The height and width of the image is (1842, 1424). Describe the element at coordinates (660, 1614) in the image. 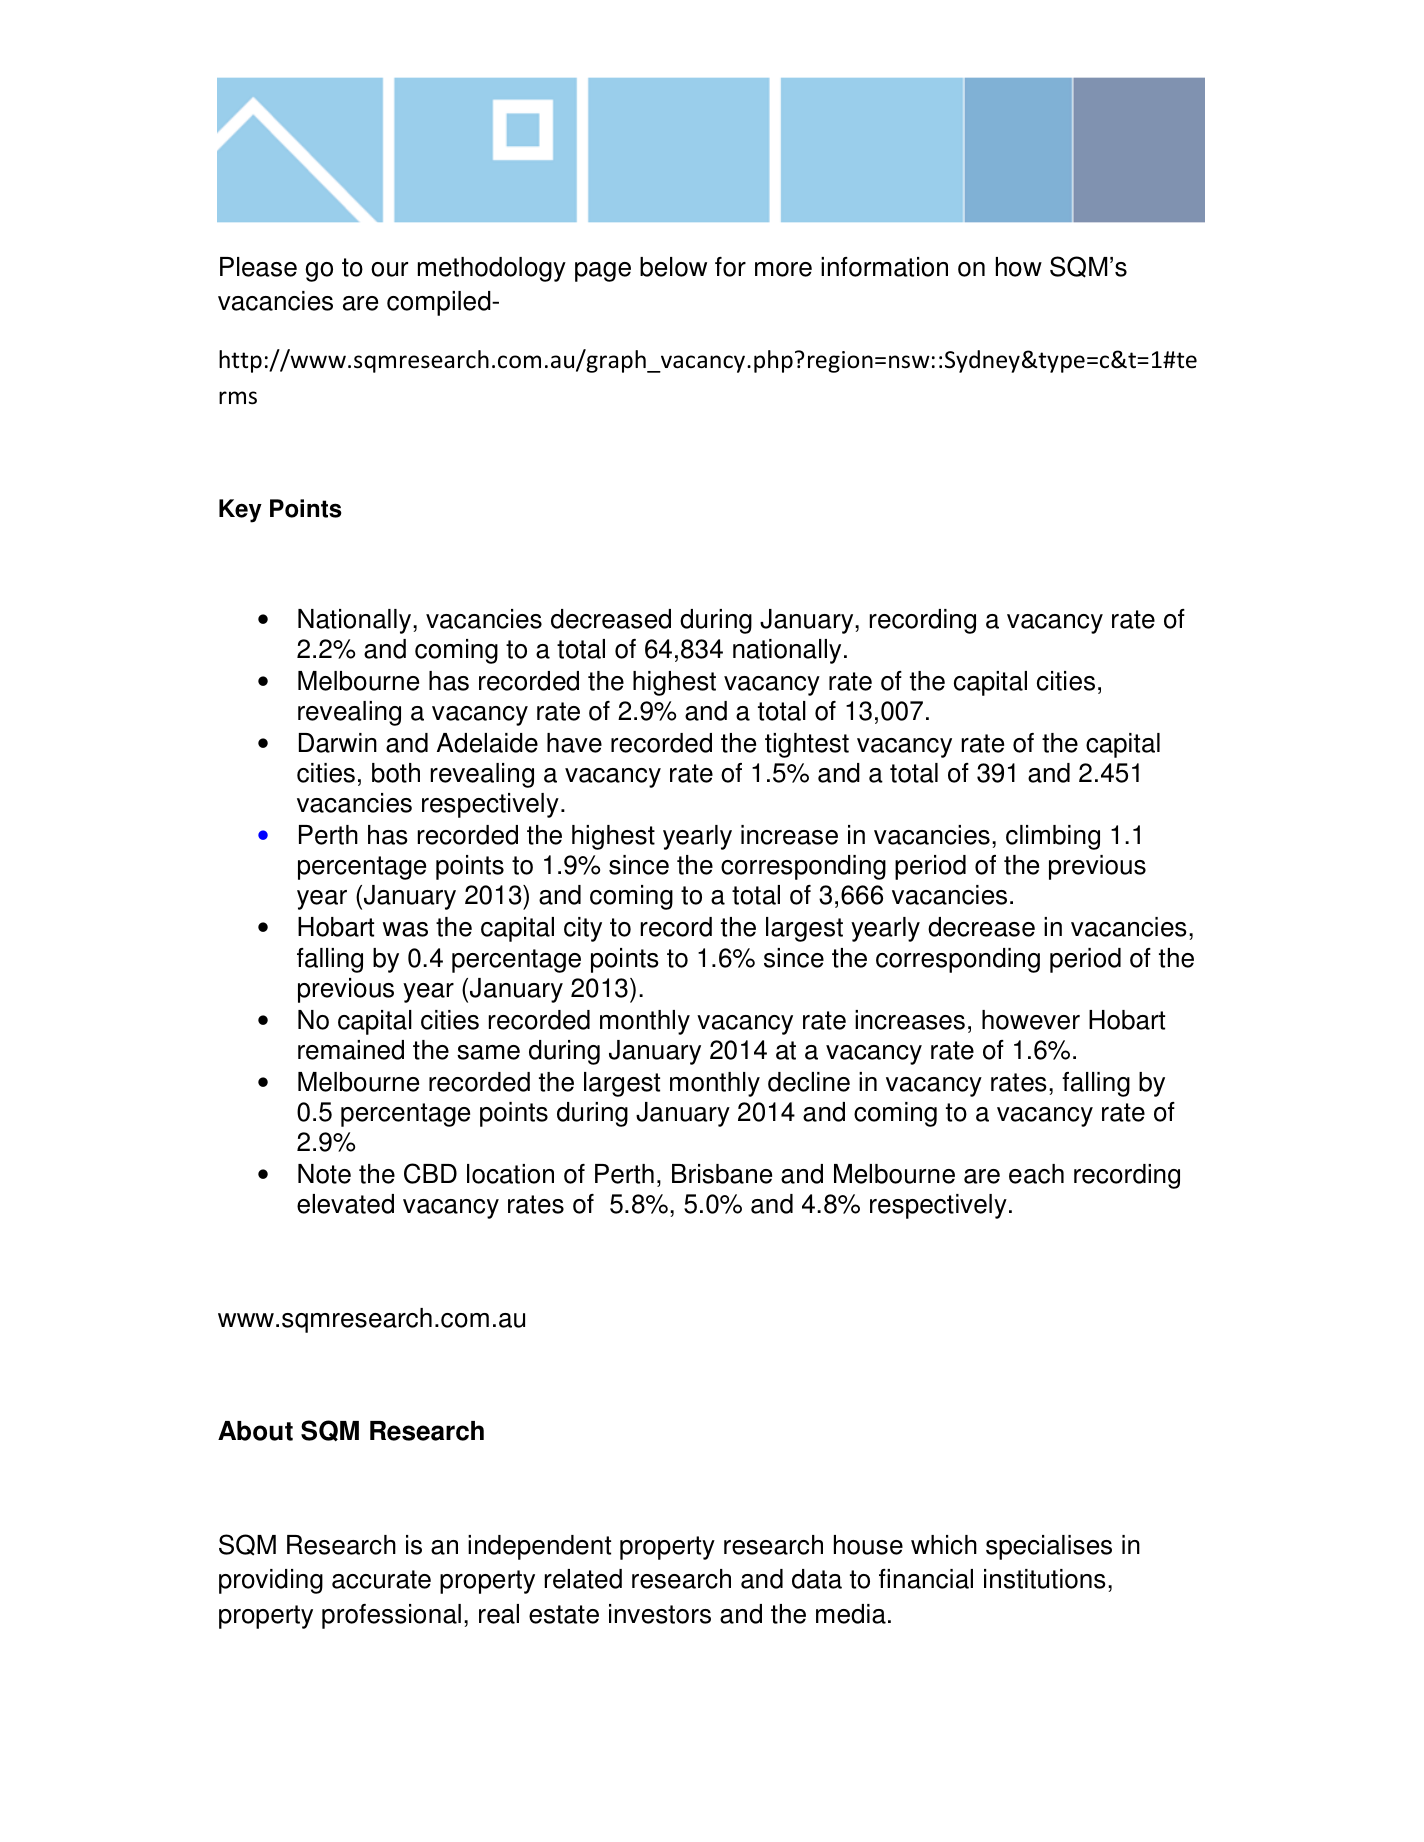

I see `investors` at that location.
